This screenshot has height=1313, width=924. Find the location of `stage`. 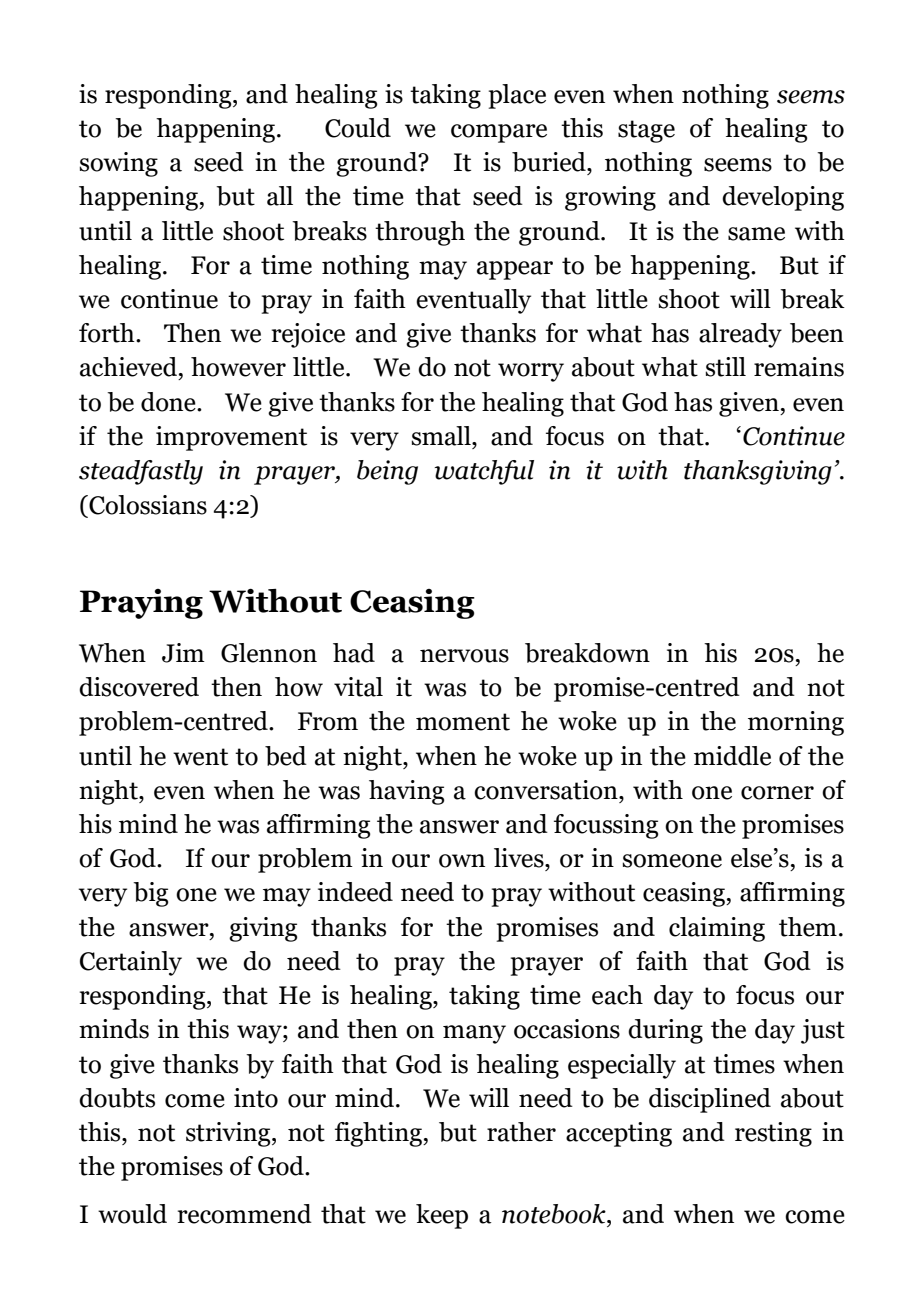

stage is located at coordinates (646, 131).
